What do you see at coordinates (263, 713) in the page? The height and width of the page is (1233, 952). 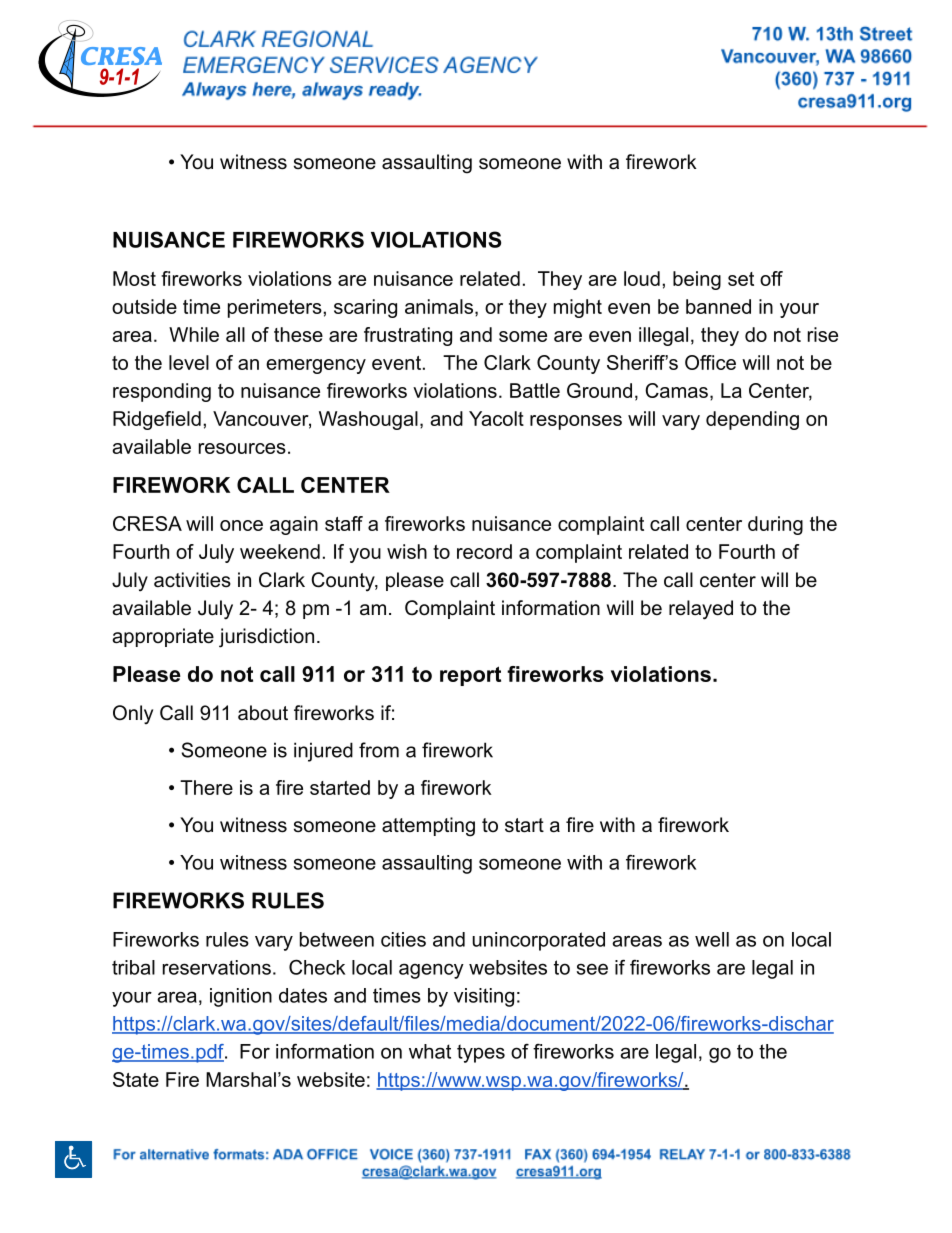 I see `about` at bounding box center [263, 713].
